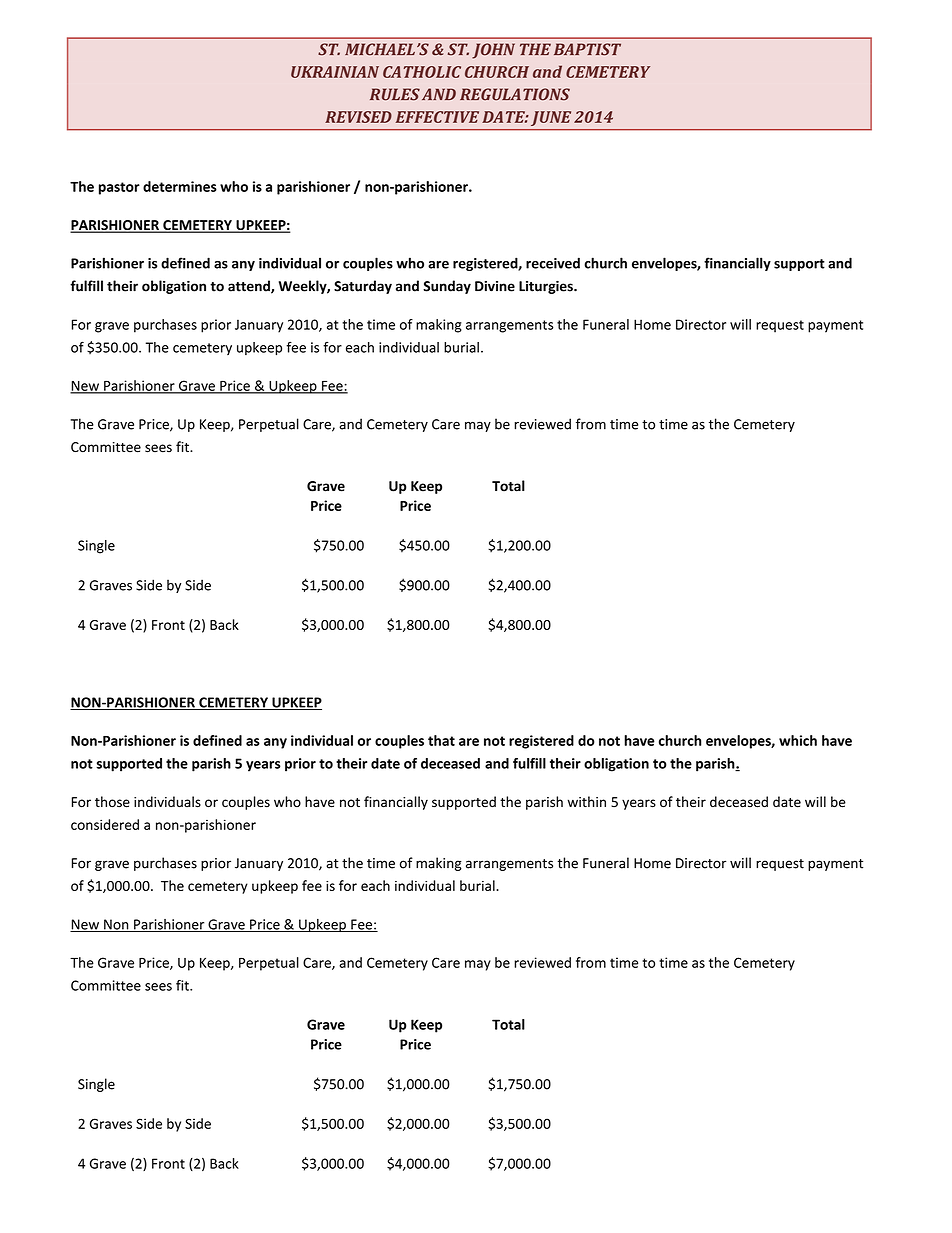 This screenshot has width=952, height=1233. Describe the element at coordinates (495, 286) in the screenshot. I see `Divine` at that location.
